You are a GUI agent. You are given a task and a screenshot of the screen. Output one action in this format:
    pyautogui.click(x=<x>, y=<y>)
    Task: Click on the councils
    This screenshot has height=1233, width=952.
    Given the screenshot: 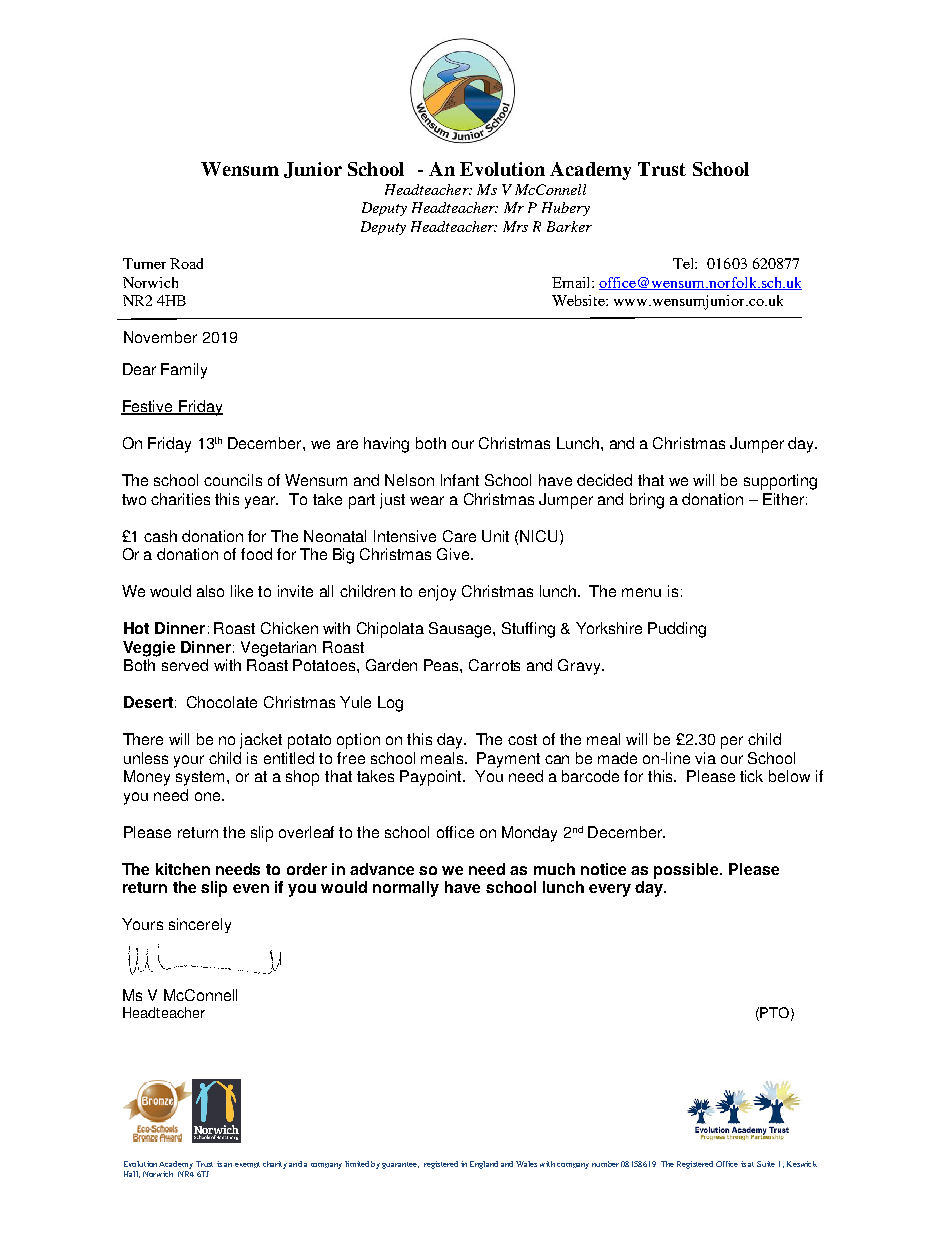 What is the action you would take?
    pyautogui.click(x=233, y=480)
